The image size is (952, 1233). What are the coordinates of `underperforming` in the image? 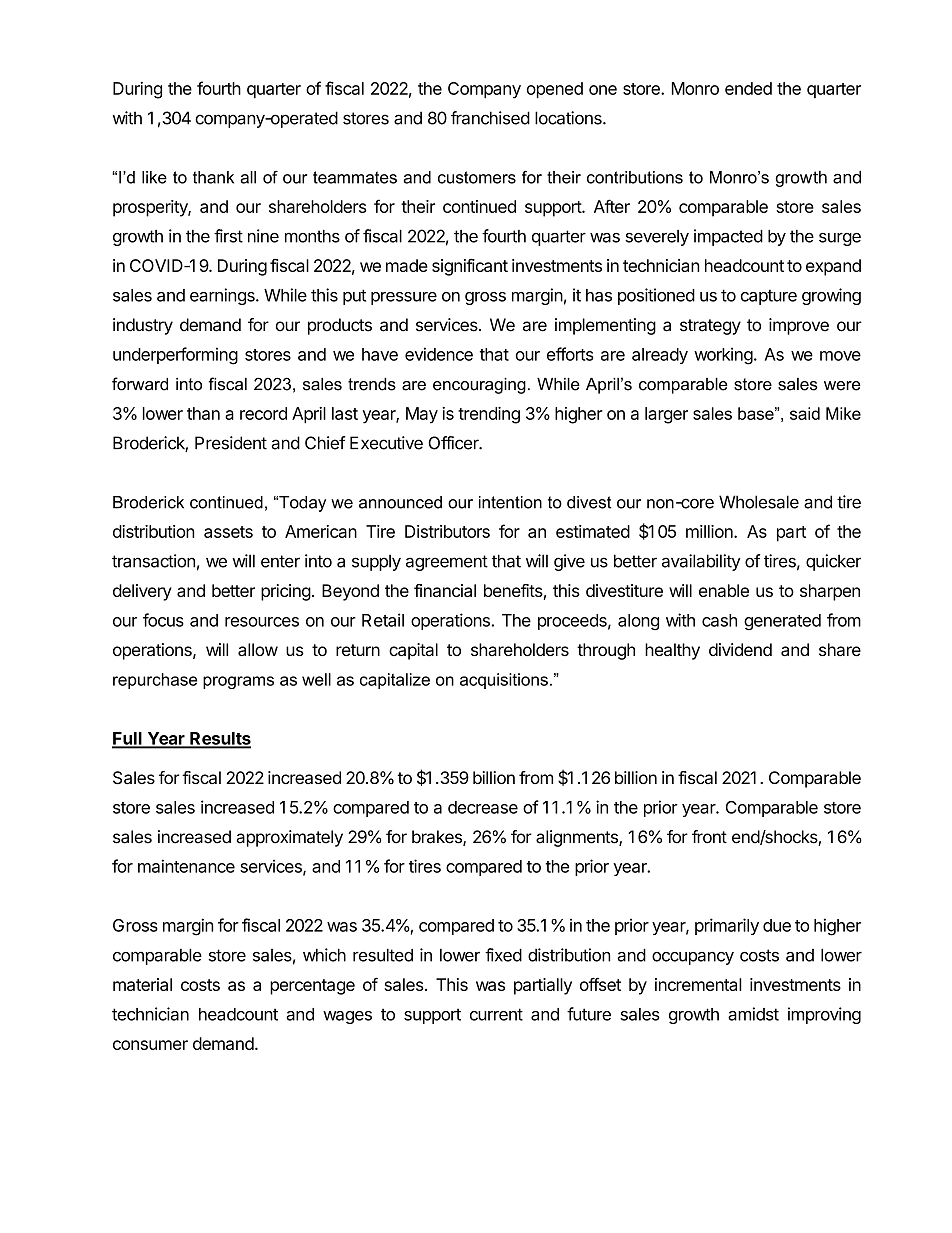 It's located at (175, 356).
